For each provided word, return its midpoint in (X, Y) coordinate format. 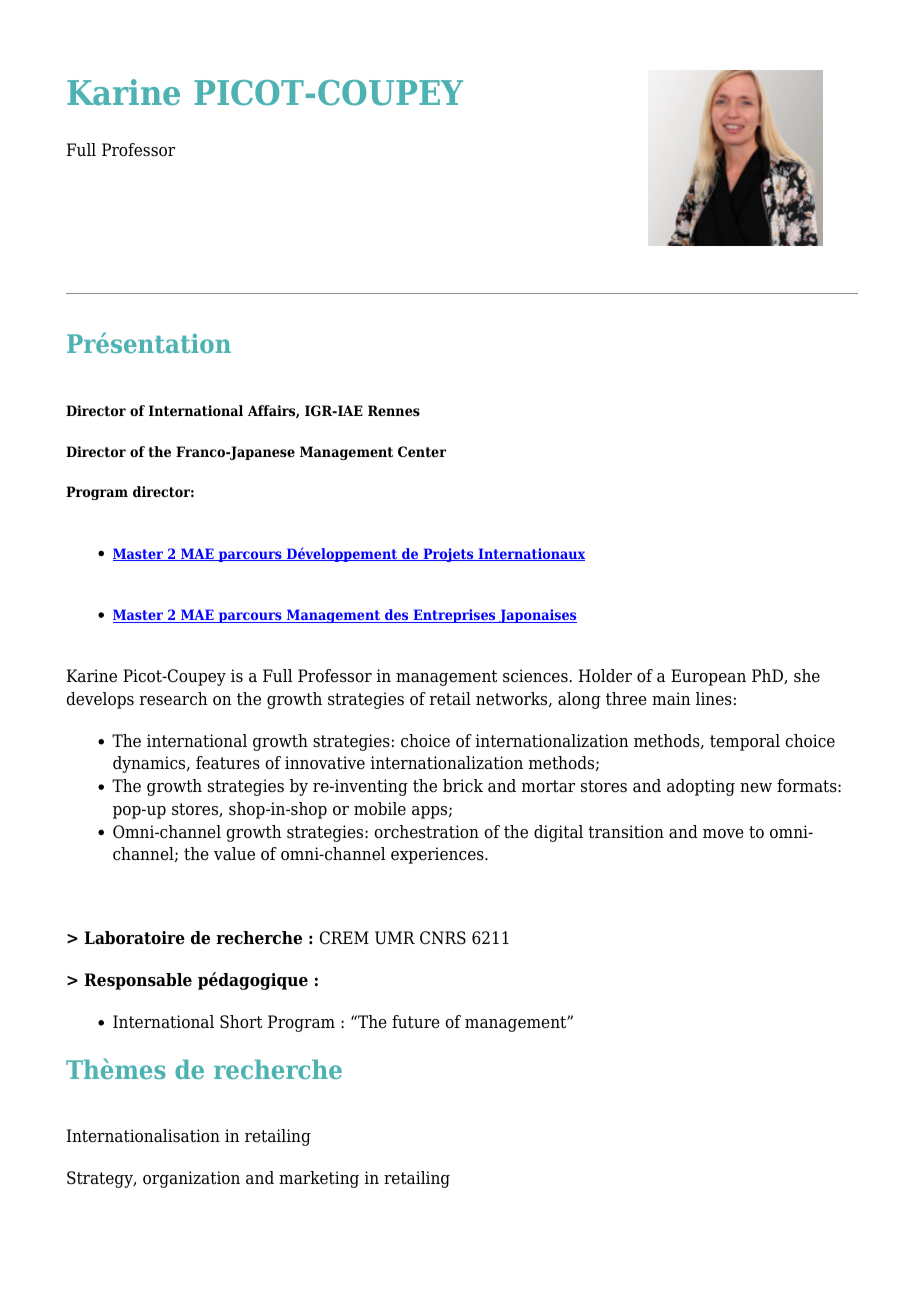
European (708, 677)
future (416, 1022)
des (397, 616)
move (723, 834)
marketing (319, 1179)
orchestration (426, 832)
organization (191, 1179)
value (234, 854)
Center (422, 451)
